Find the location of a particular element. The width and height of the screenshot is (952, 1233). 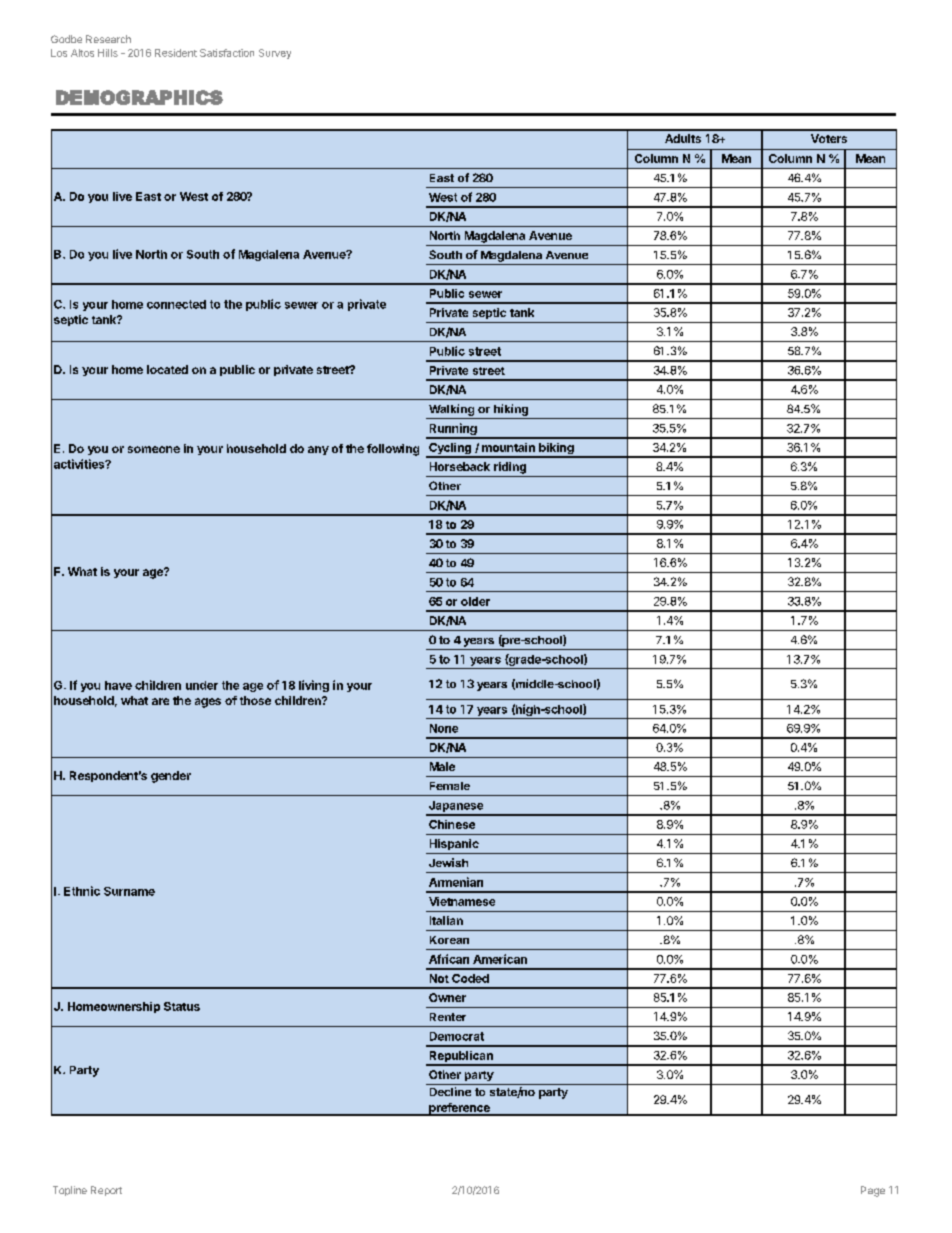

located is located at coordinates (167, 369).
